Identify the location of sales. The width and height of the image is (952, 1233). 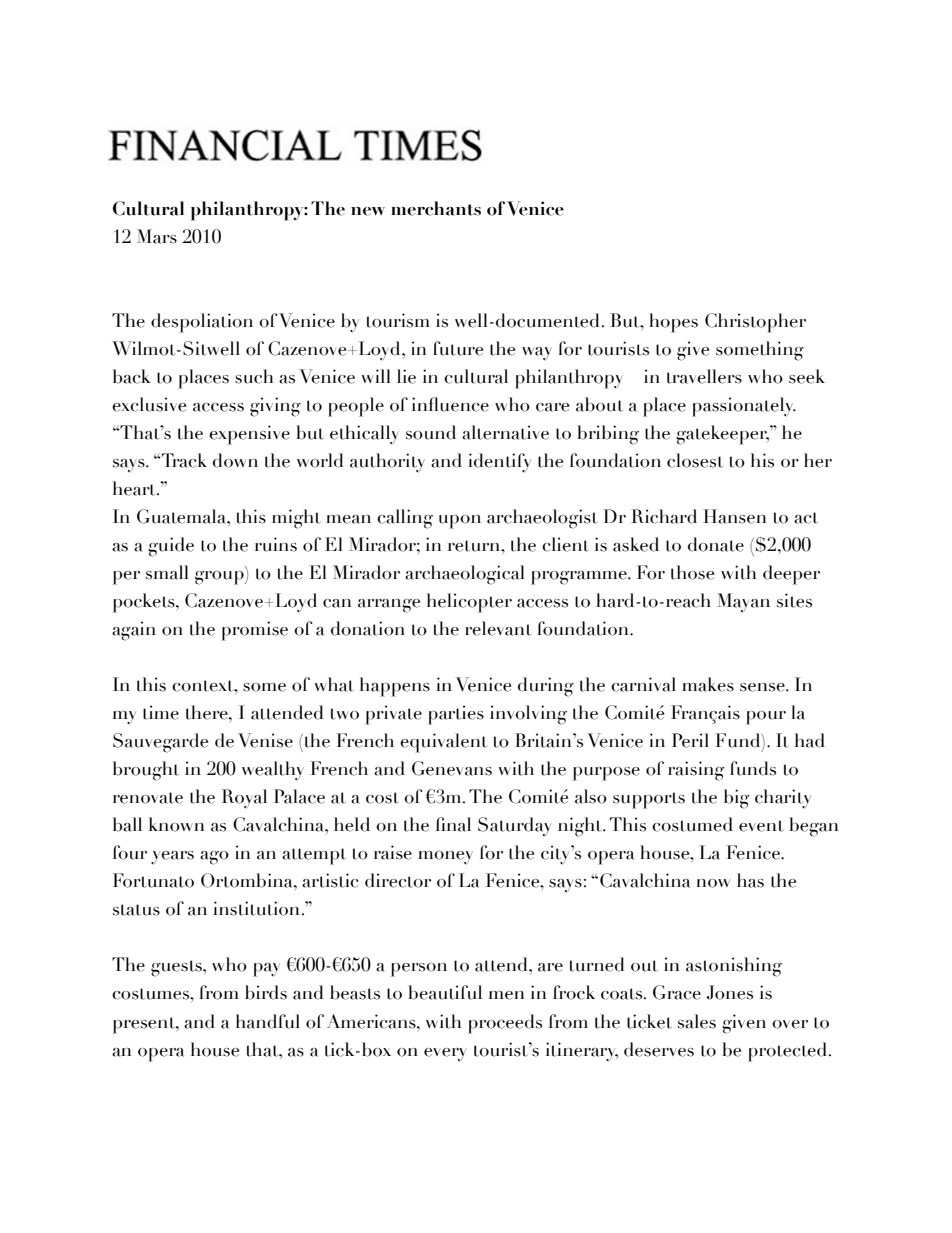
(697, 1021).
